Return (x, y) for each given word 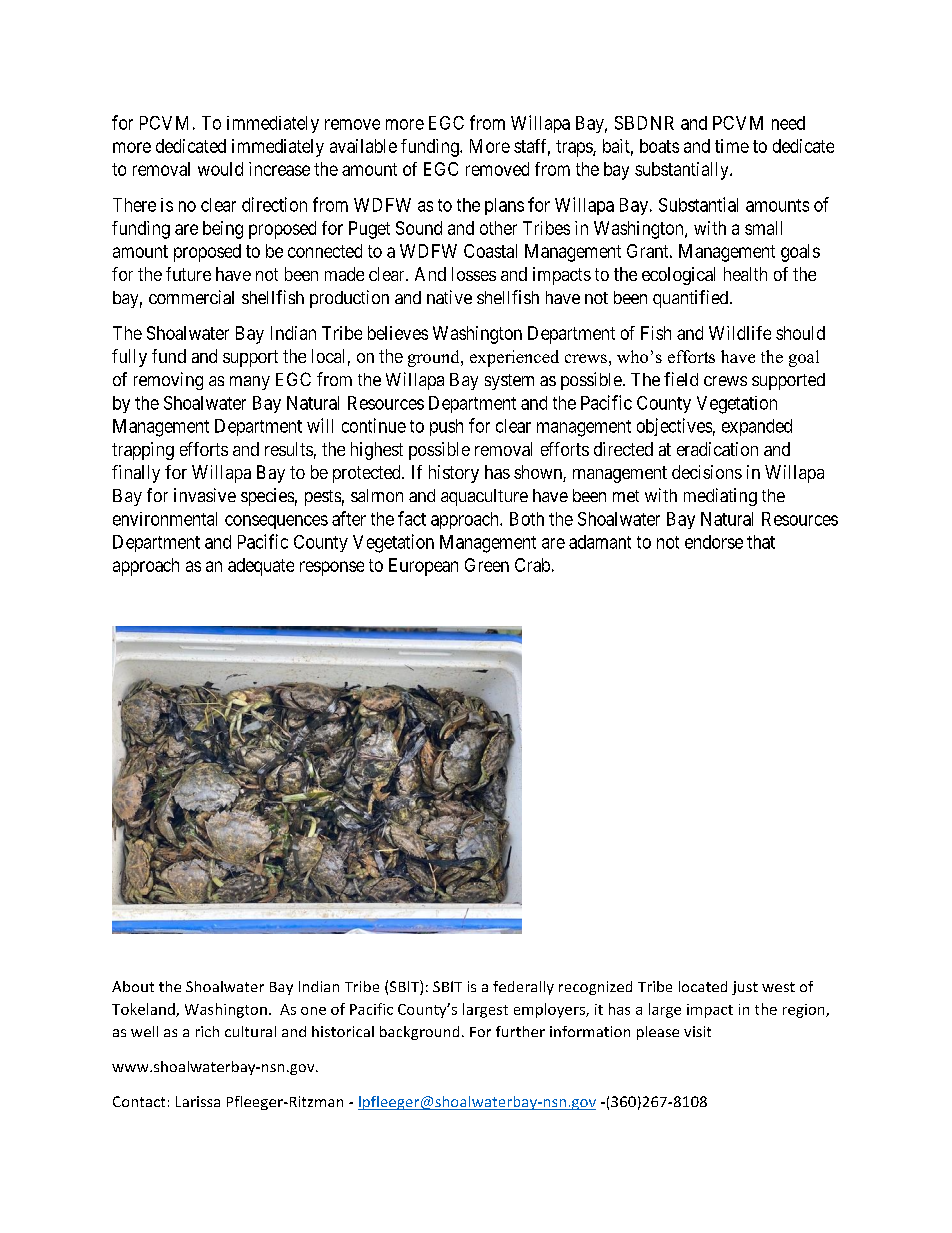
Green (487, 565)
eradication (717, 449)
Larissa (198, 1101)
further (520, 1031)
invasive (205, 495)
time (732, 146)
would (220, 169)
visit (697, 1031)
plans (504, 206)
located (703, 986)
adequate (261, 567)
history (454, 474)
